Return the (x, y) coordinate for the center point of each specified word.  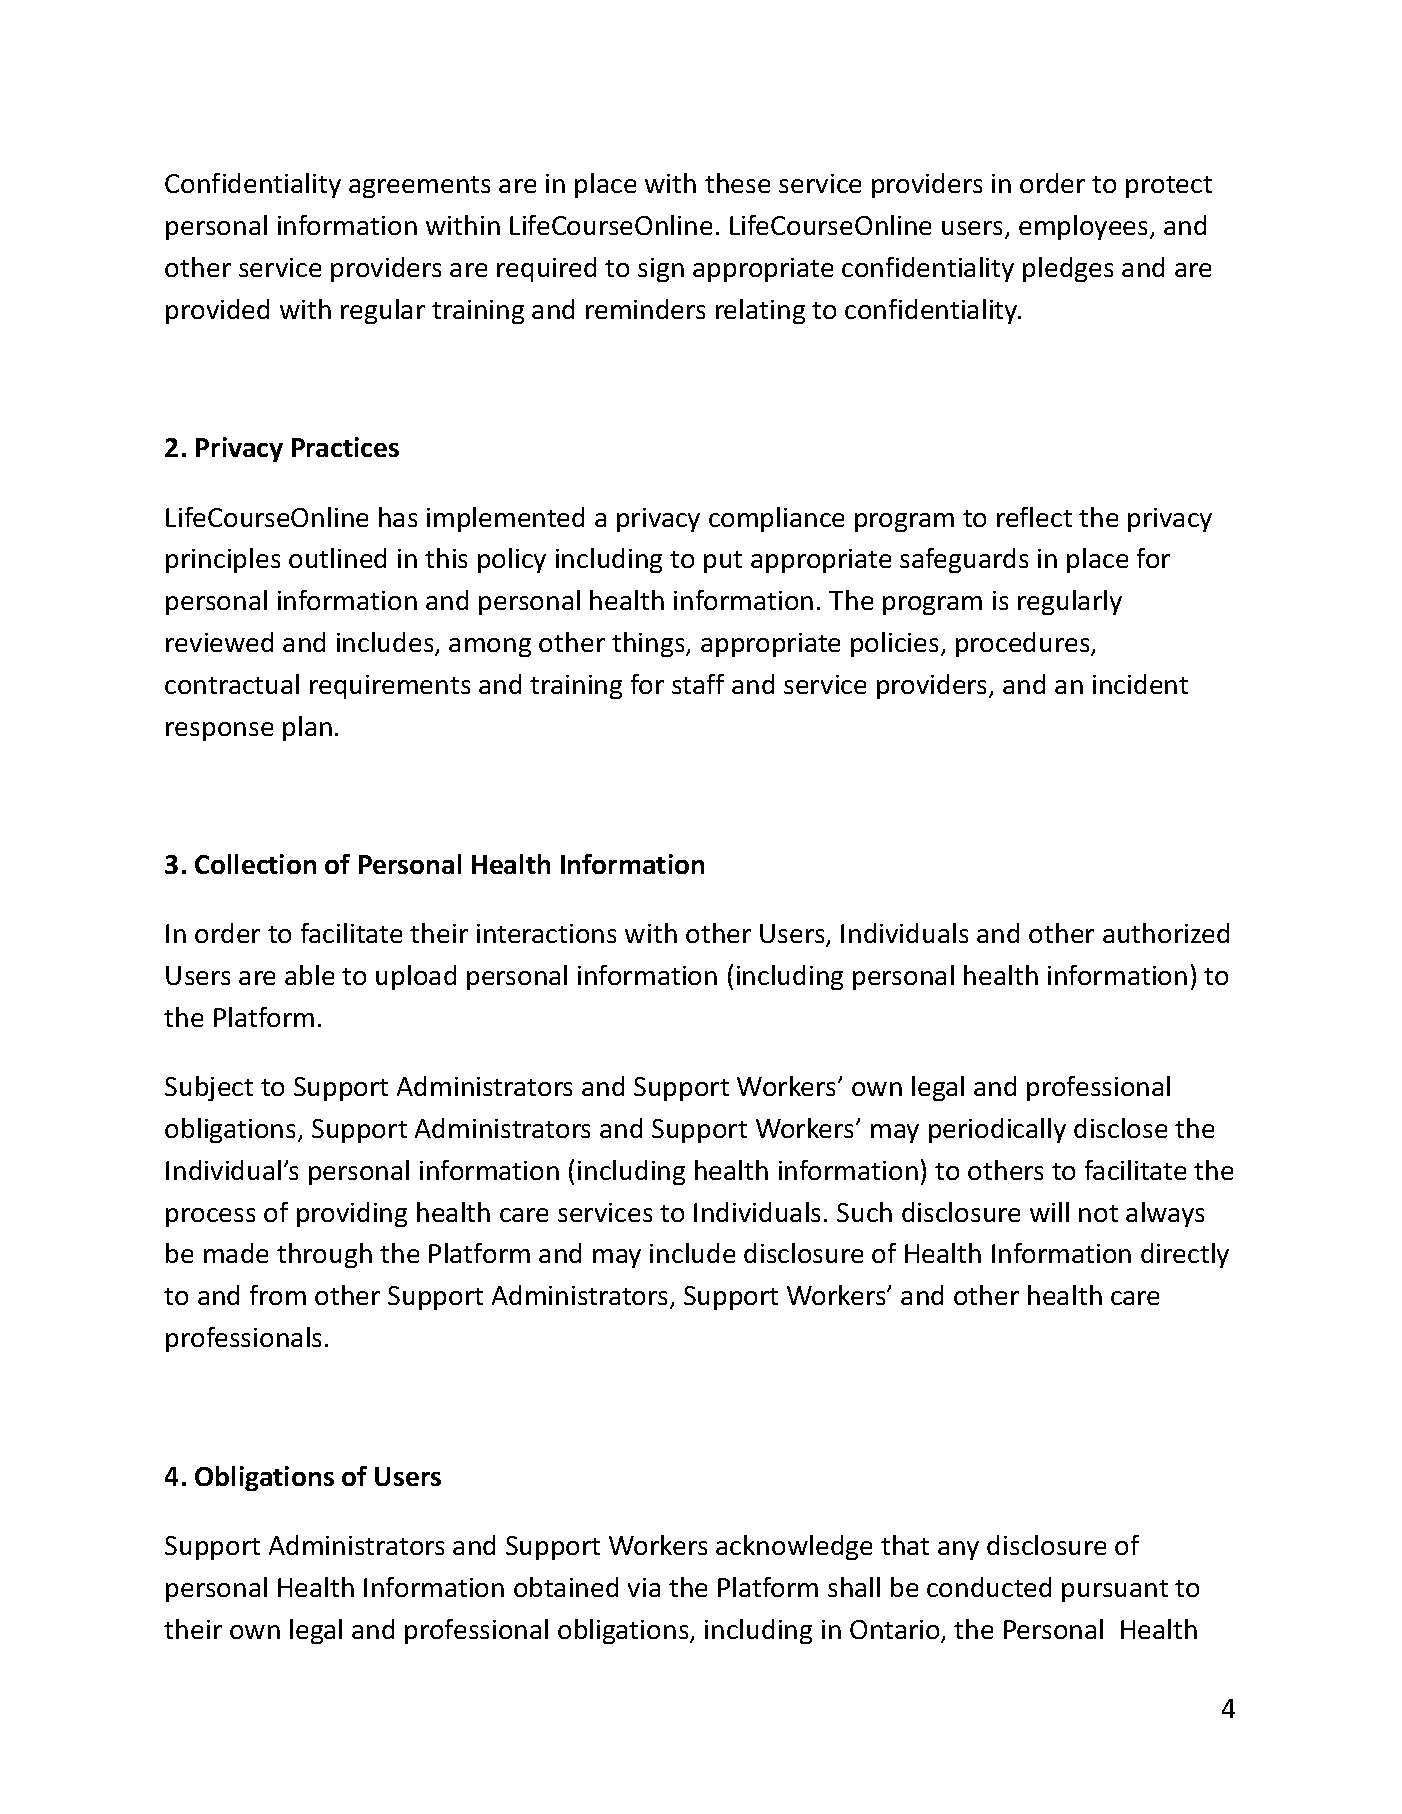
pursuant (1115, 1591)
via (644, 1587)
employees (1085, 227)
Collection (255, 864)
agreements (419, 187)
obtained (566, 1587)
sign (661, 270)
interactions (546, 933)
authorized (1166, 933)
